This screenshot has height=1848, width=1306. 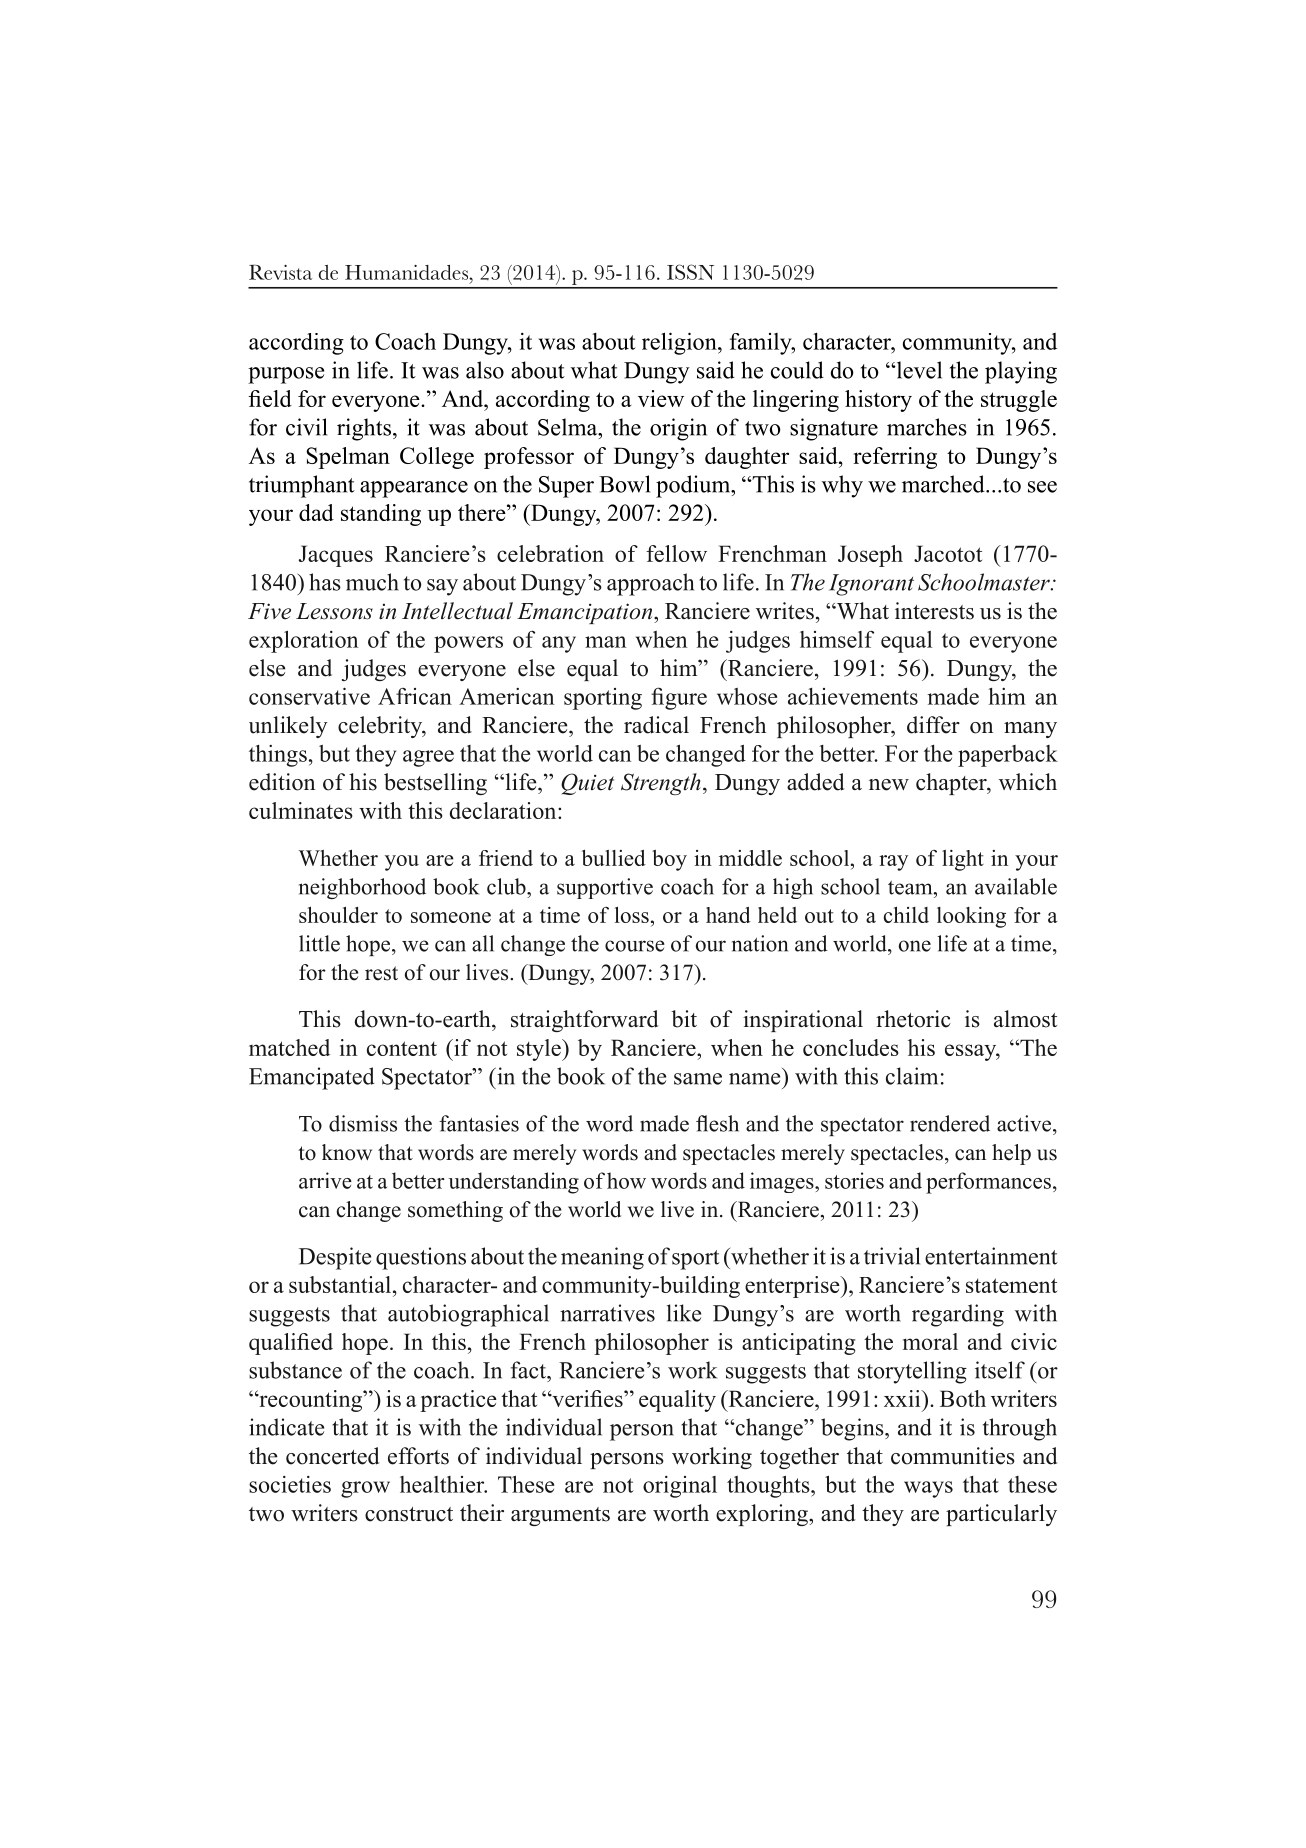 I want to click on neighborhood, so click(x=362, y=888).
